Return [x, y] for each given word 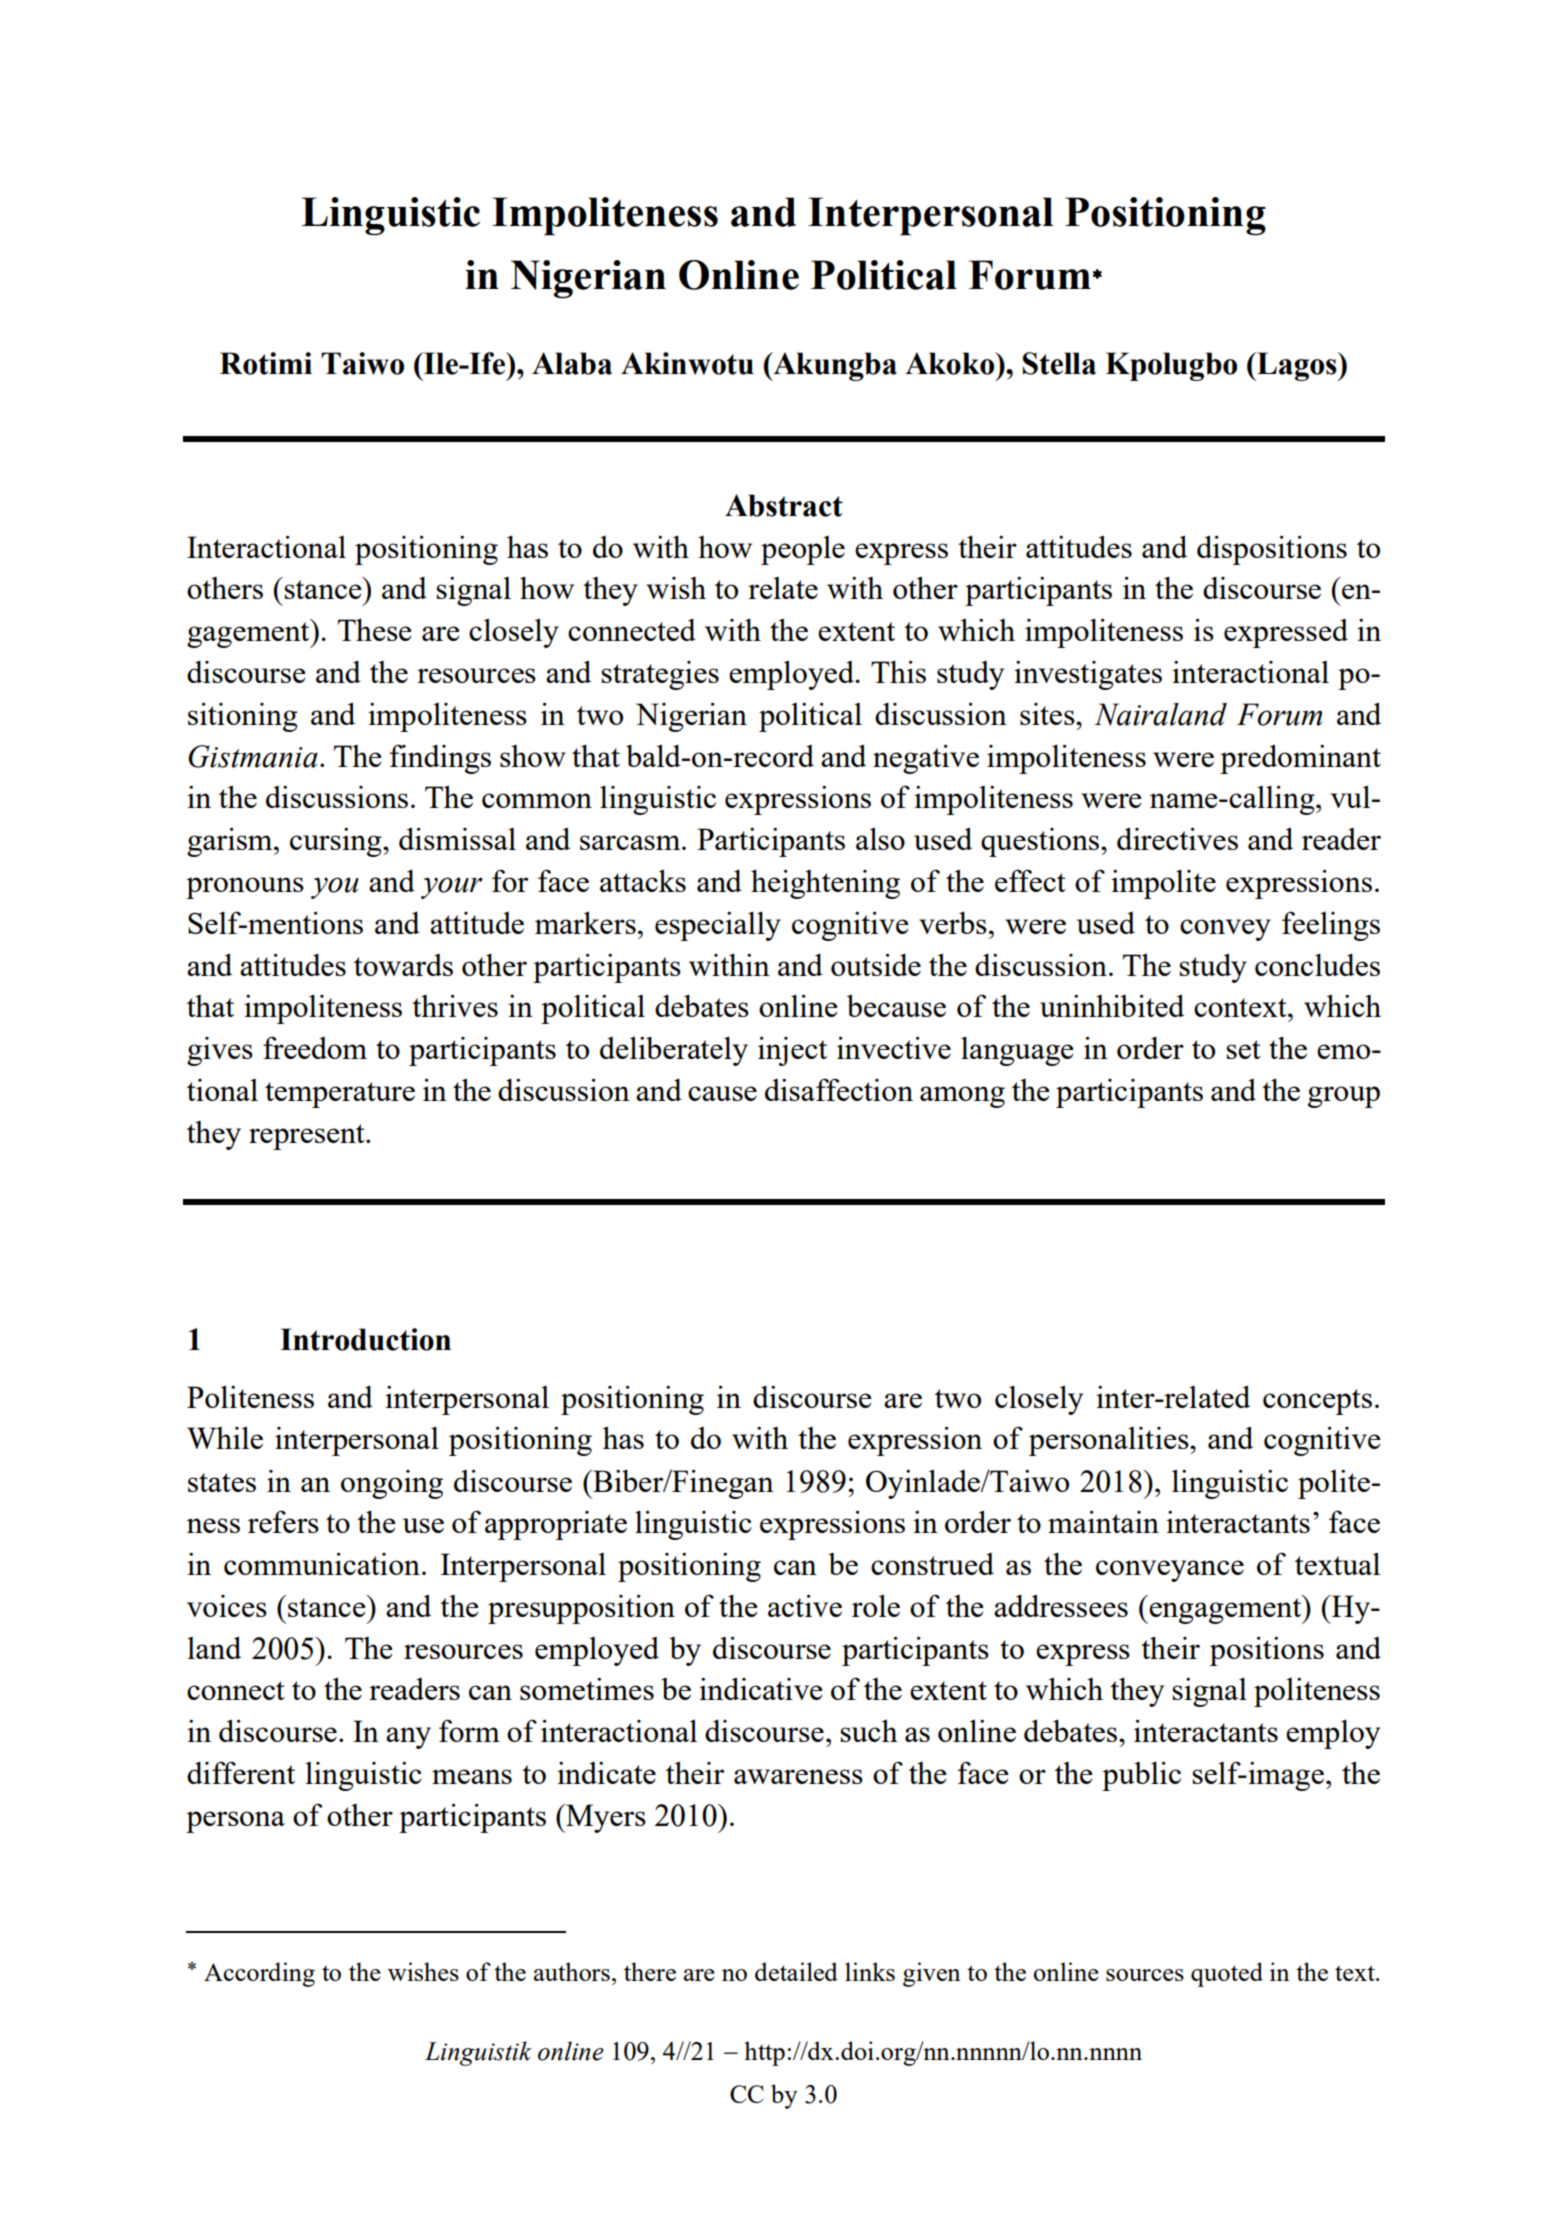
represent [308, 1137]
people [803, 550]
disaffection [839, 1089]
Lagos [1297, 366]
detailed [796, 1971]
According [259, 1974]
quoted [1227, 1974]
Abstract [784, 505]
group [1344, 1097]
